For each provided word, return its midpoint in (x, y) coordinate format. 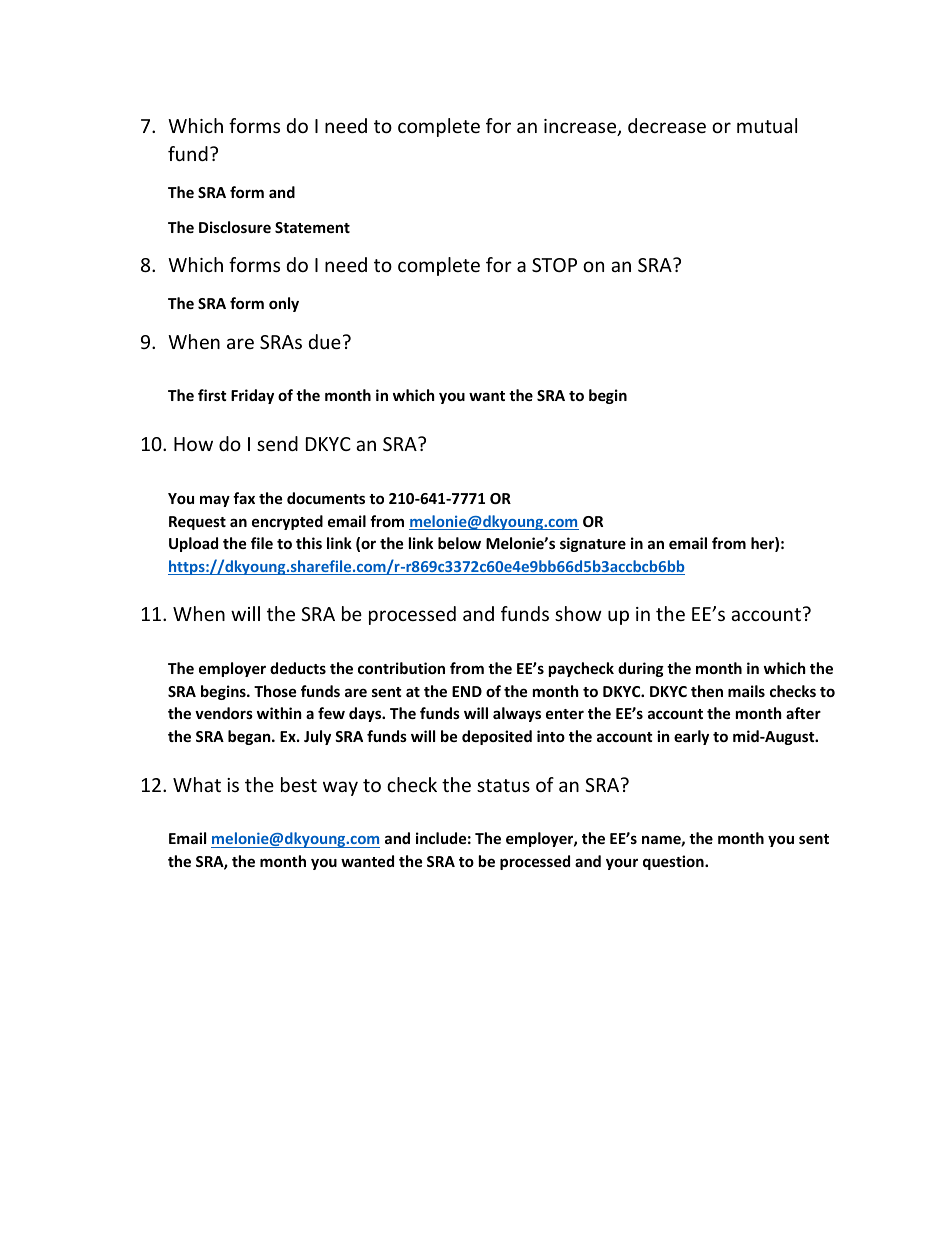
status (503, 785)
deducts (298, 668)
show (578, 613)
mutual (767, 125)
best (299, 784)
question (674, 862)
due (325, 341)
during (641, 669)
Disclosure (235, 227)
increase (581, 127)
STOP (554, 265)
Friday (252, 396)
